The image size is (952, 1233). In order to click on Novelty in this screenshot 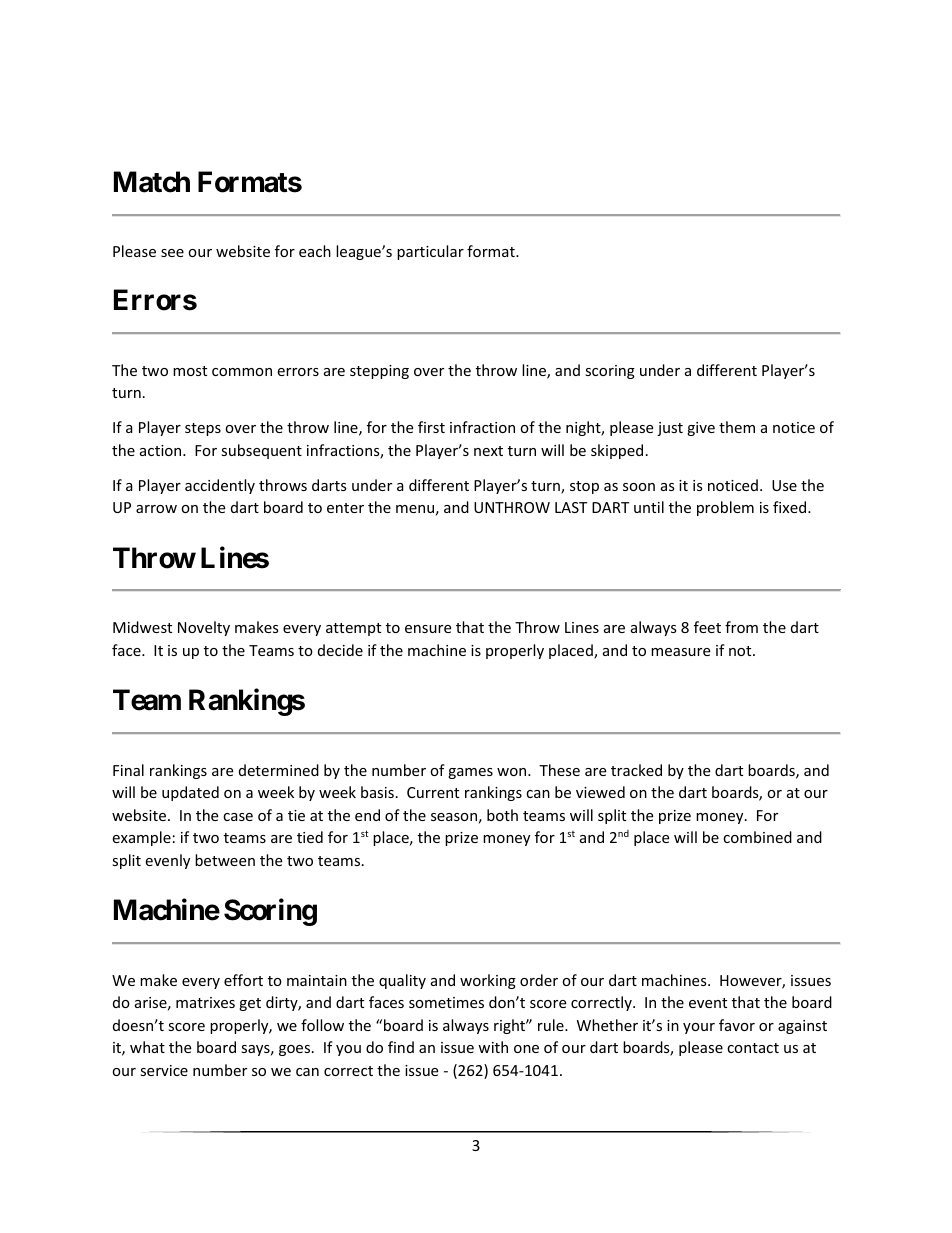, I will do `click(204, 628)`.
